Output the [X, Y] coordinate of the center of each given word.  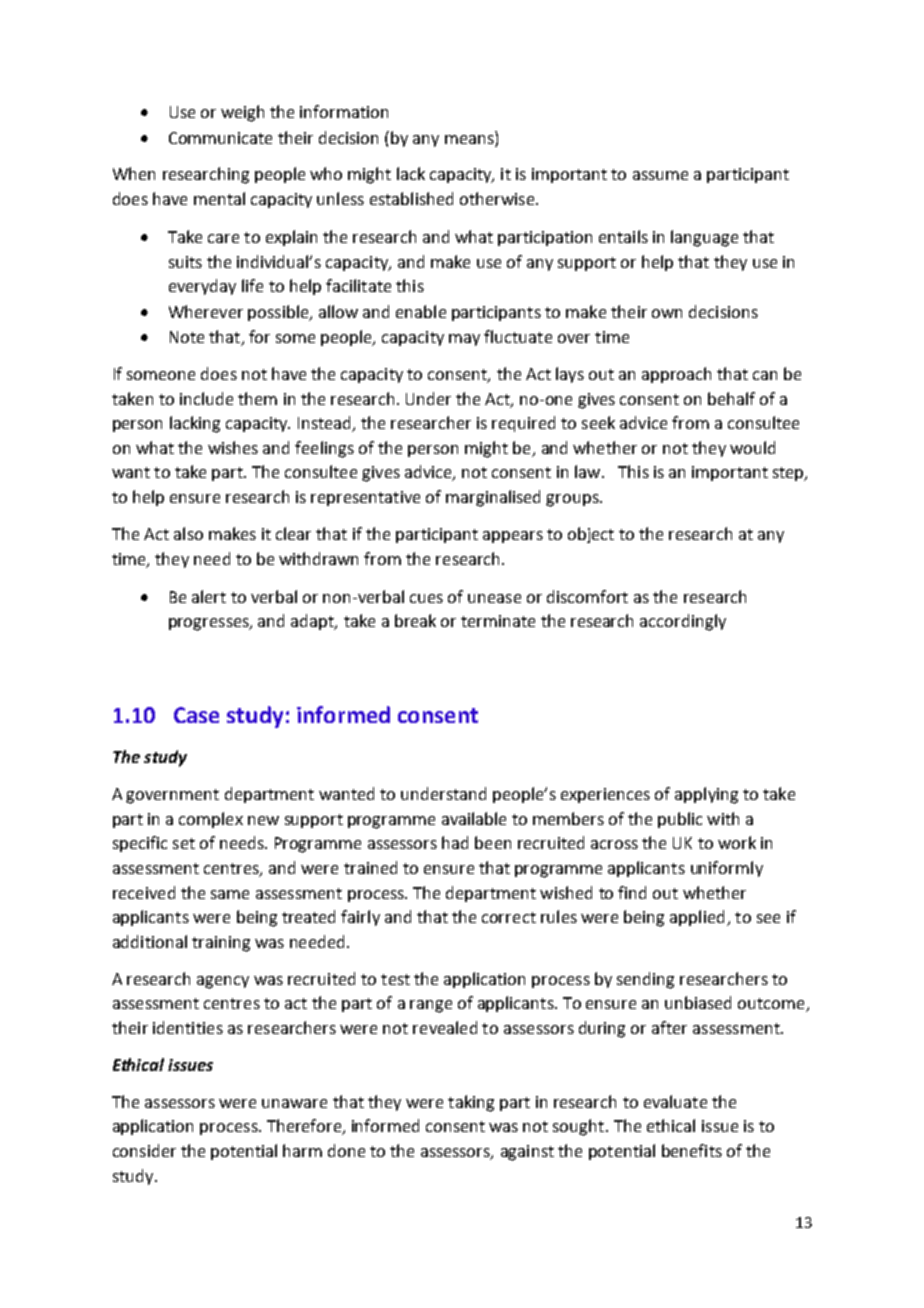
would [752, 447]
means [469, 139]
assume [660, 175]
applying [706, 795]
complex [211, 820]
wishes [233, 447]
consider [144, 1150]
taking [471, 1103]
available [474, 818]
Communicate [220, 138]
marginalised [493, 498]
